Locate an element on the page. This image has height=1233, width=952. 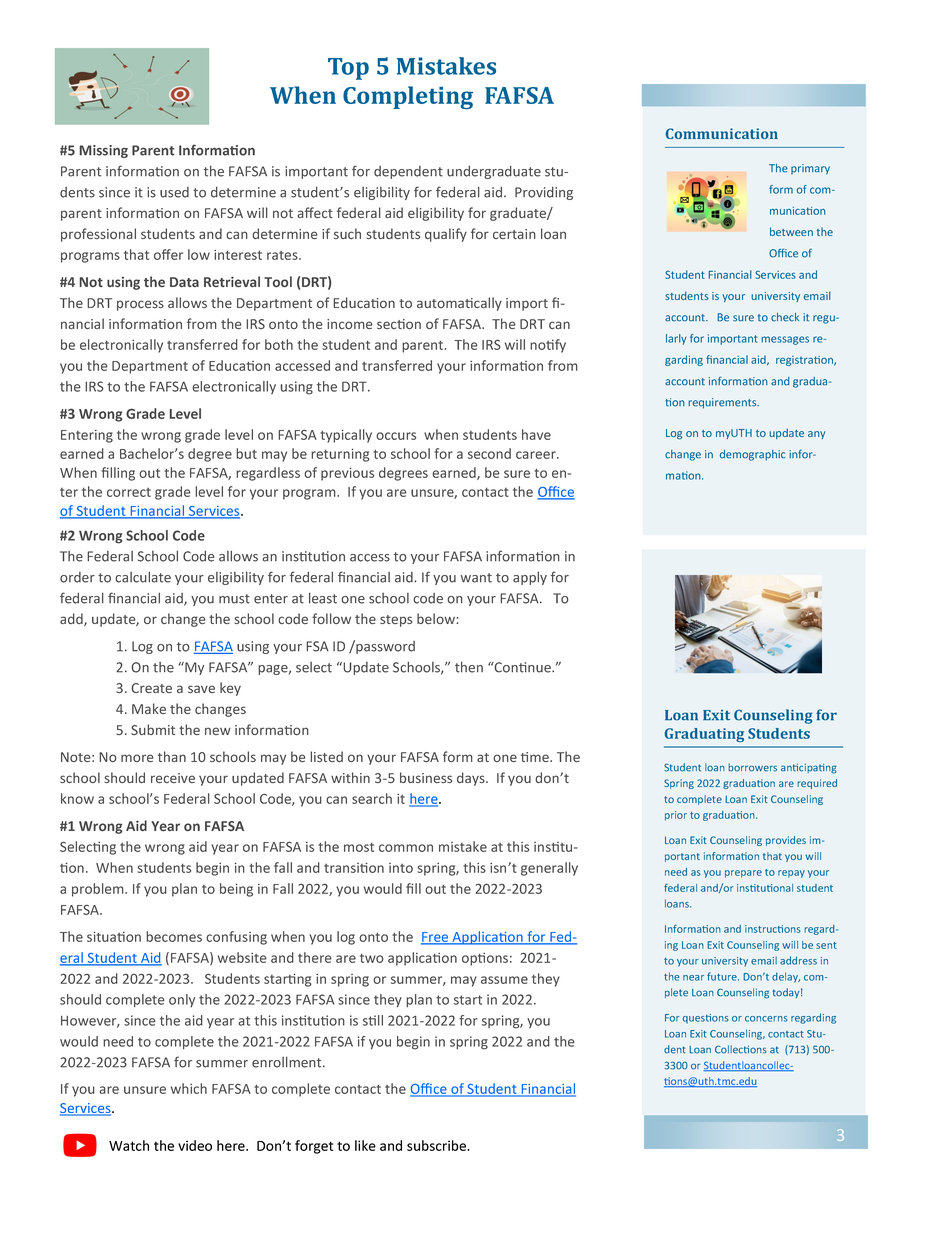
primary is located at coordinates (810, 169).
